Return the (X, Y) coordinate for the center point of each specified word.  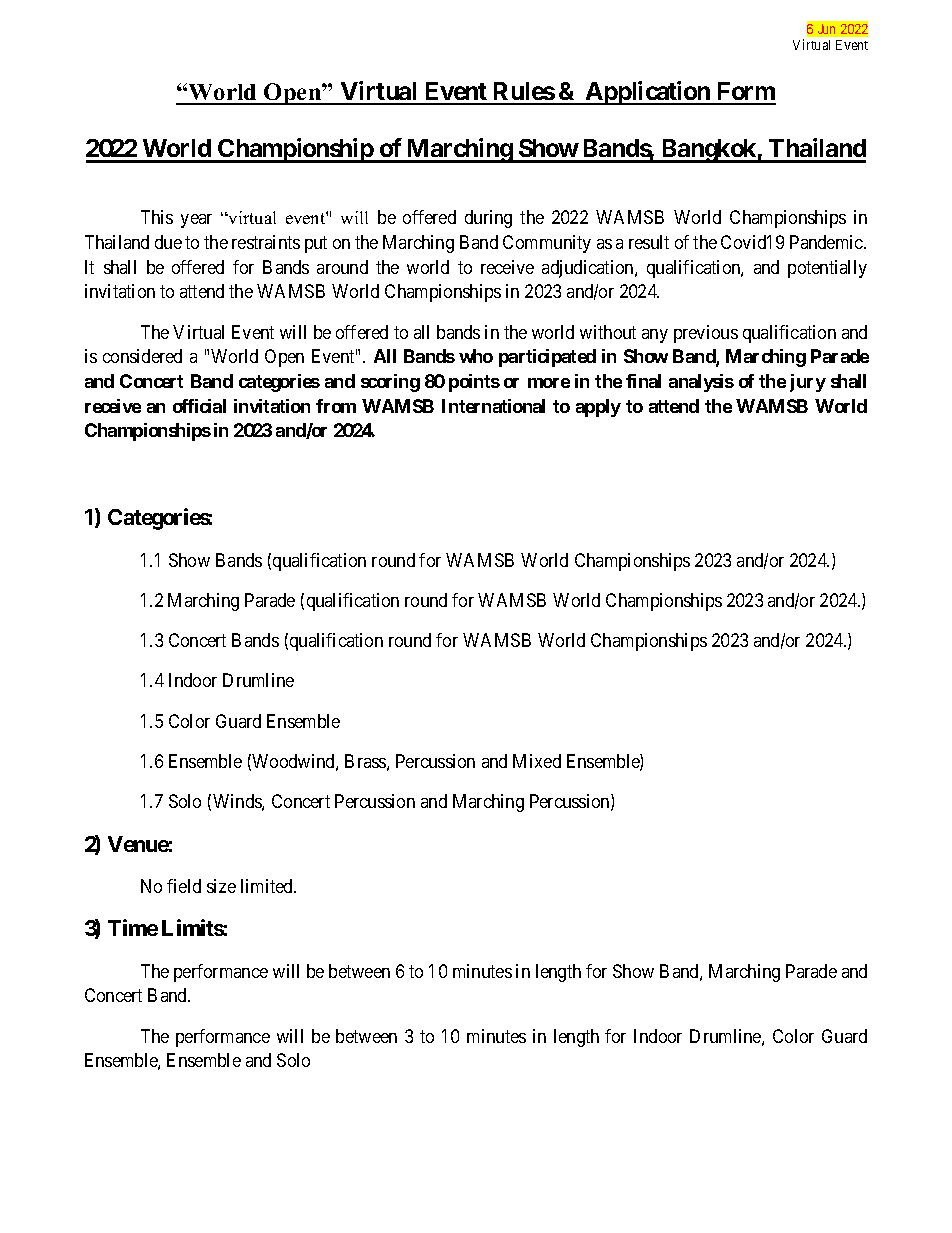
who (476, 356)
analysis (701, 383)
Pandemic (827, 242)
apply (598, 408)
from (336, 406)
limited (268, 886)
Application (647, 93)
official (199, 406)
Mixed (537, 761)
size (221, 886)
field (184, 886)
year (196, 221)
